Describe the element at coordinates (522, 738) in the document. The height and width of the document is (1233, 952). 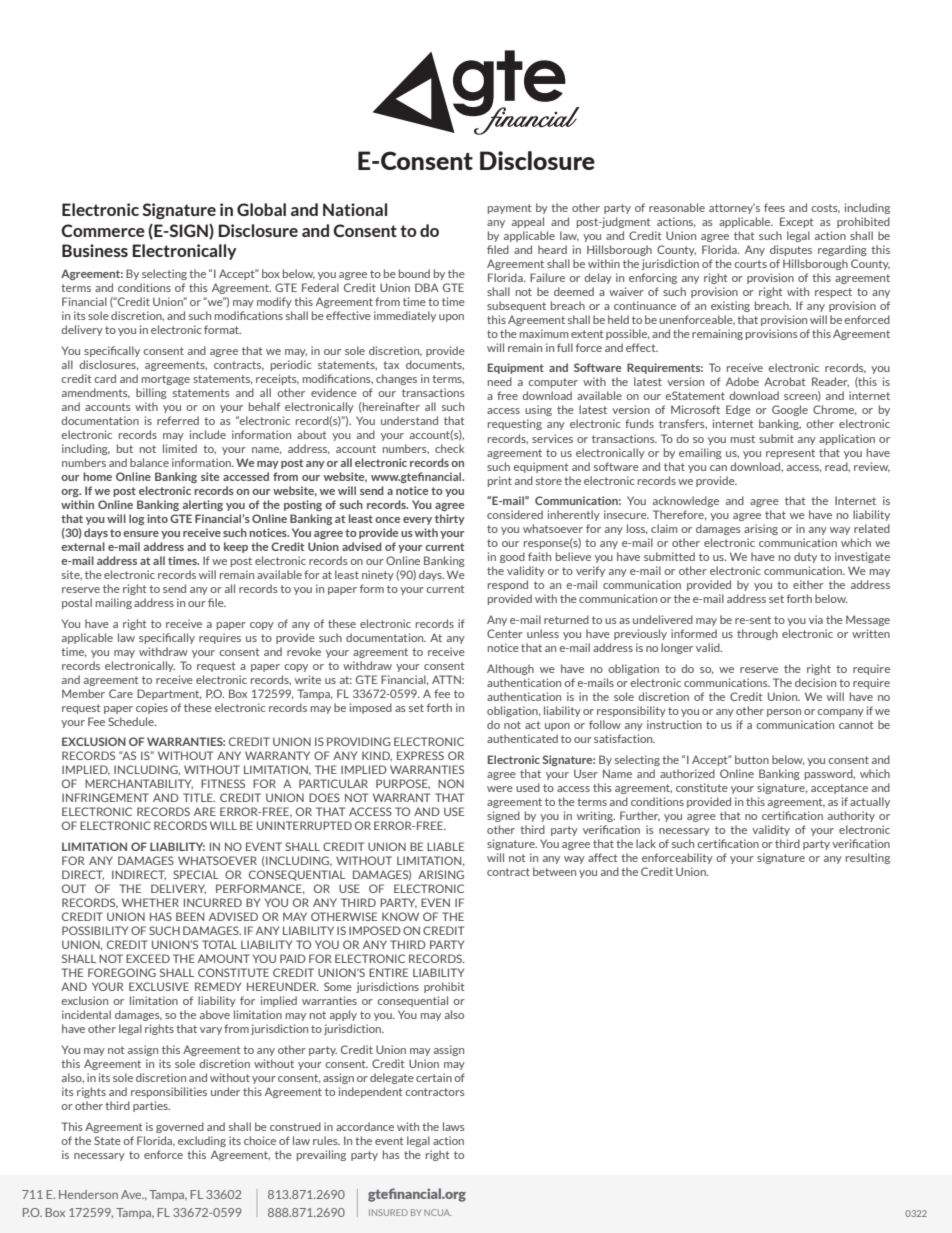
I see `authenticated` at that location.
